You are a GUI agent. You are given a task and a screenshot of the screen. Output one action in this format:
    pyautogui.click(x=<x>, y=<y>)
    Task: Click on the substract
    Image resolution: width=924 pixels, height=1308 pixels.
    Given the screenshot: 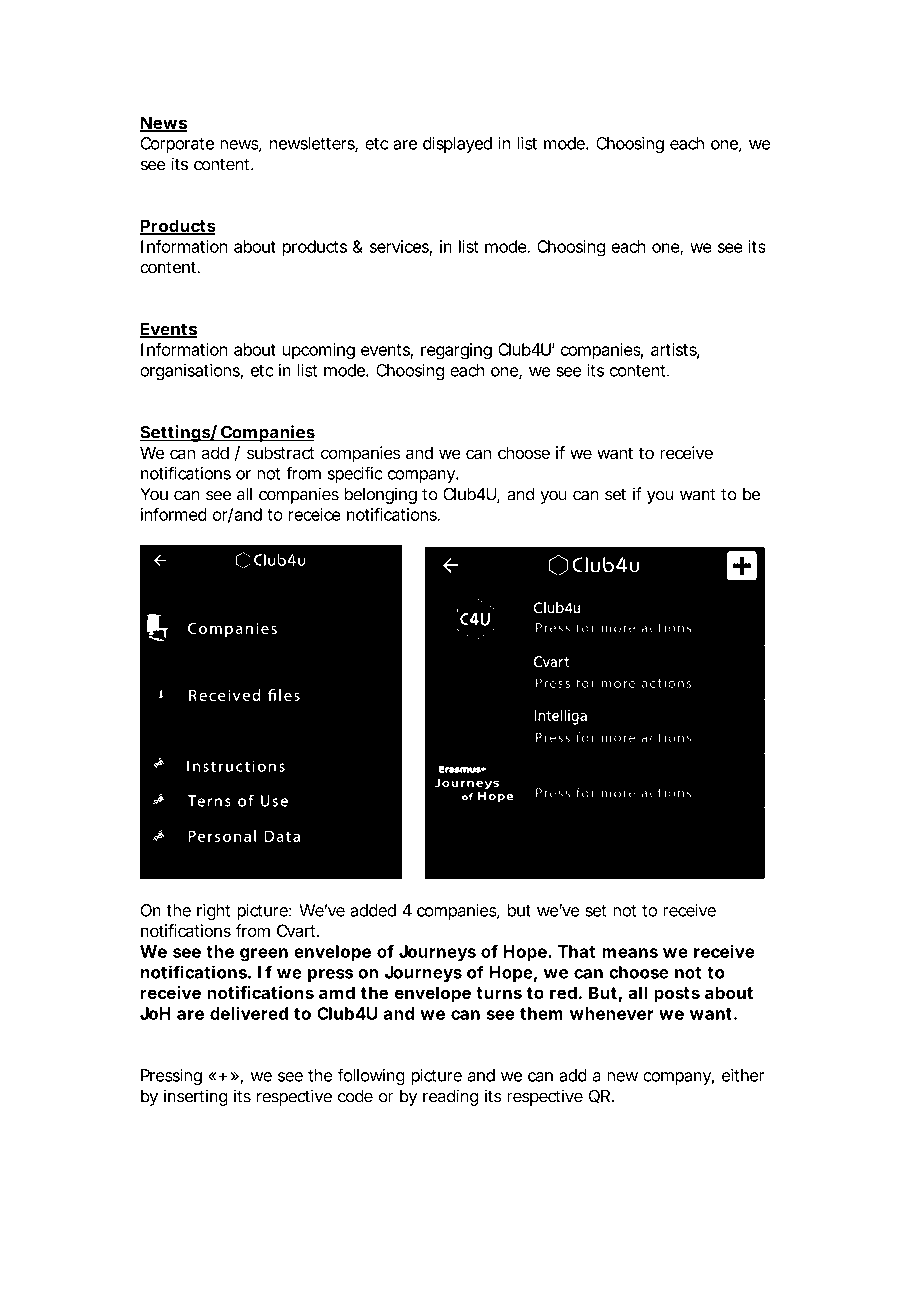 What is the action you would take?
    pyautogui.click(x=280, y=452)
